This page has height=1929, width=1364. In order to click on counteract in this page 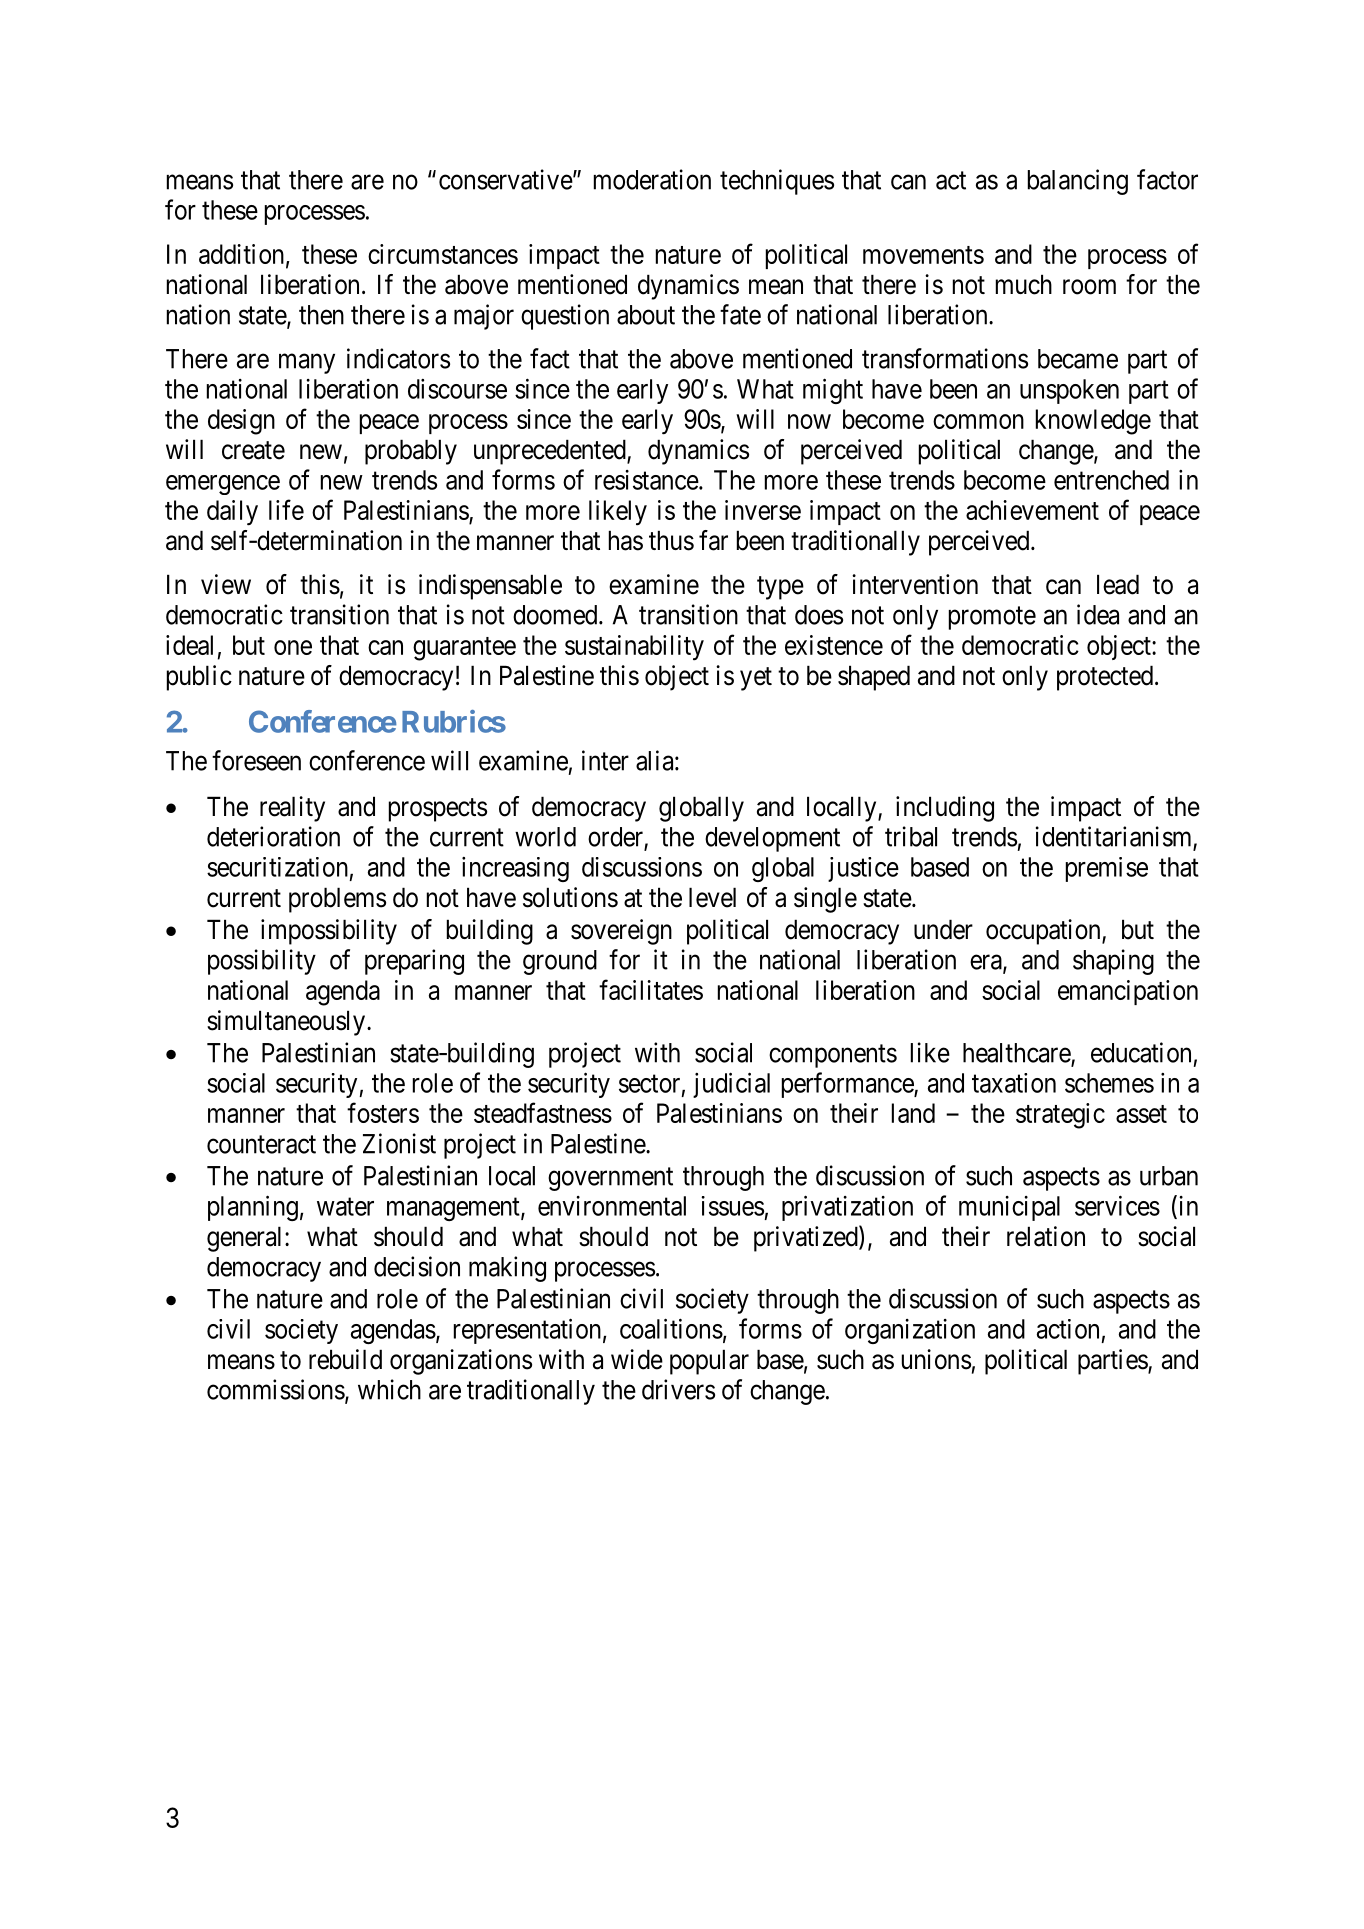, I will do `click(261, 1144)`.
